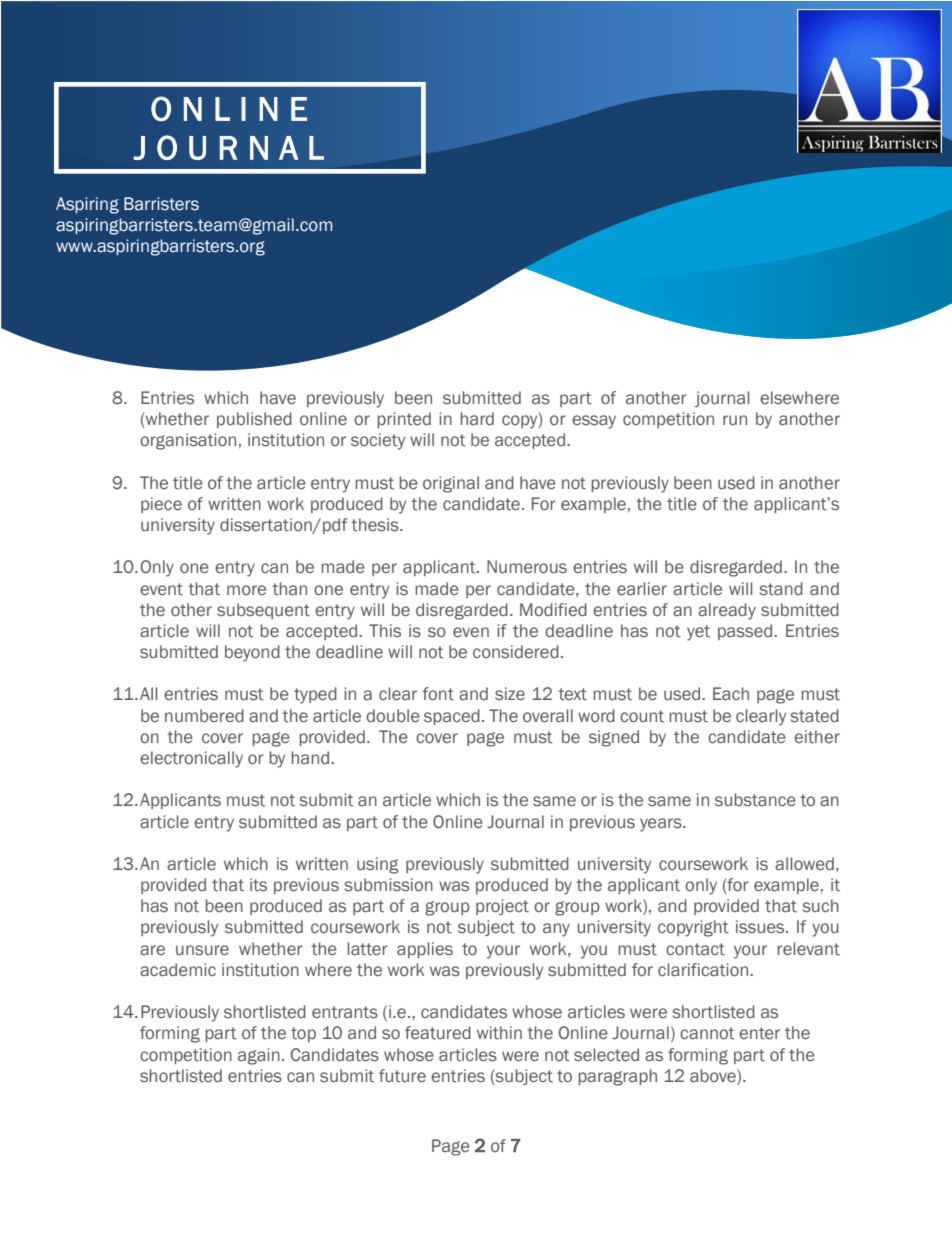 The image size is (952, 1233). I want to click on electronically, so click(191, 759).
